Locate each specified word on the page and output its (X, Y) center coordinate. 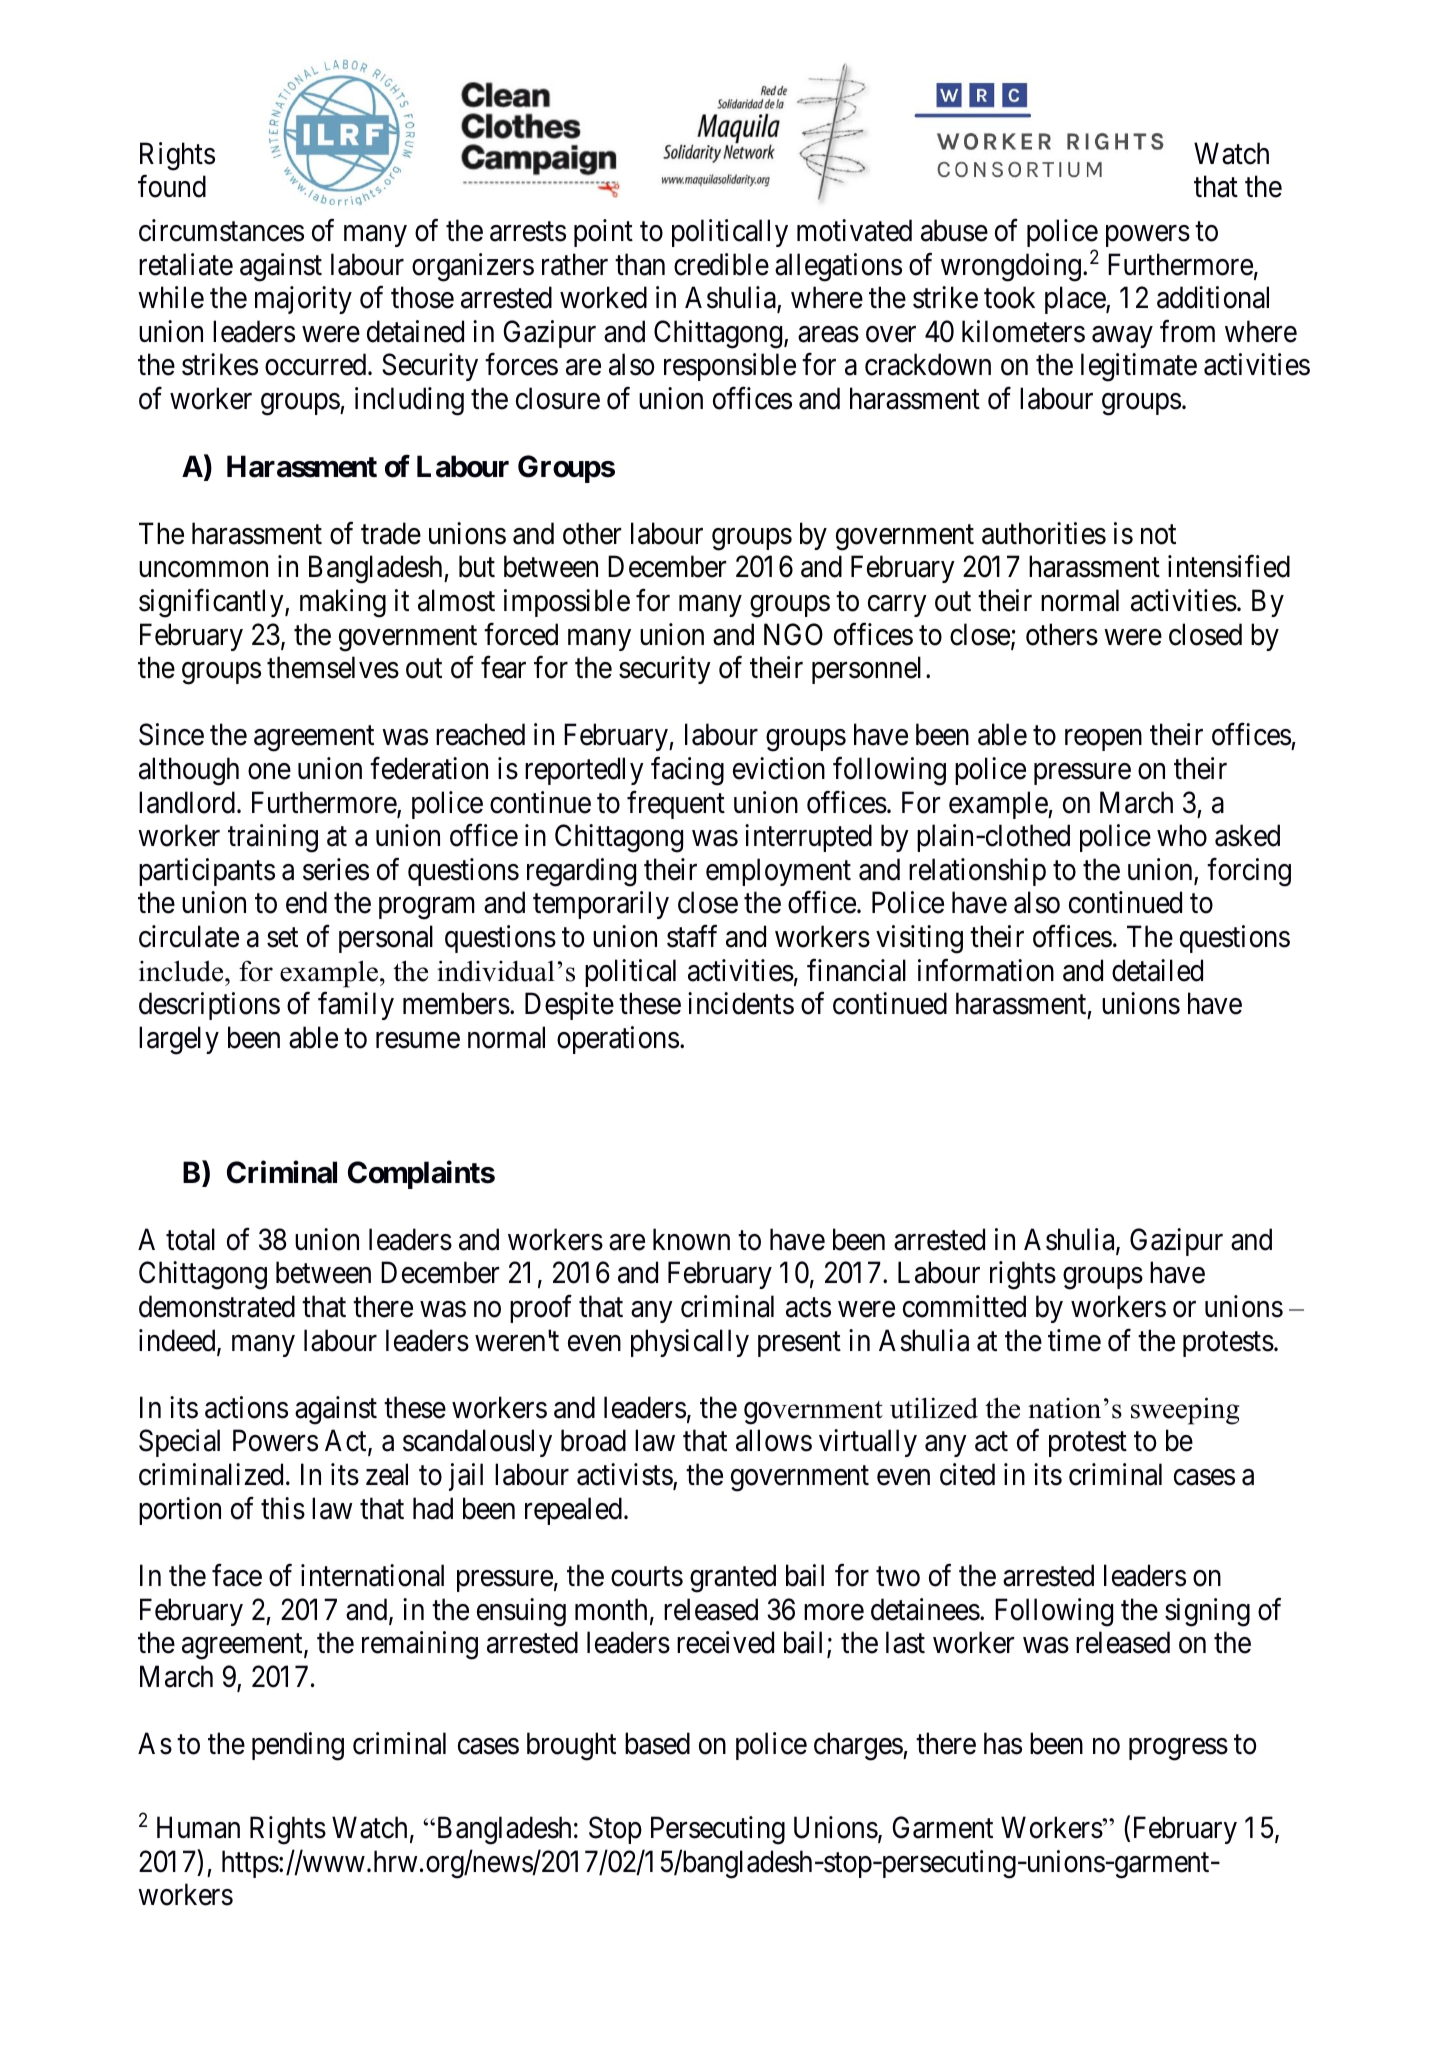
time (1074, 1340)
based (657, 1743)
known (691, 1239)
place (1076, 300)
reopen (1103, 740)
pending (298, 1746)
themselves (333, 667)
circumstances (221, 230)
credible (721, 264)
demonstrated (217, 1306)
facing (687, 771)
